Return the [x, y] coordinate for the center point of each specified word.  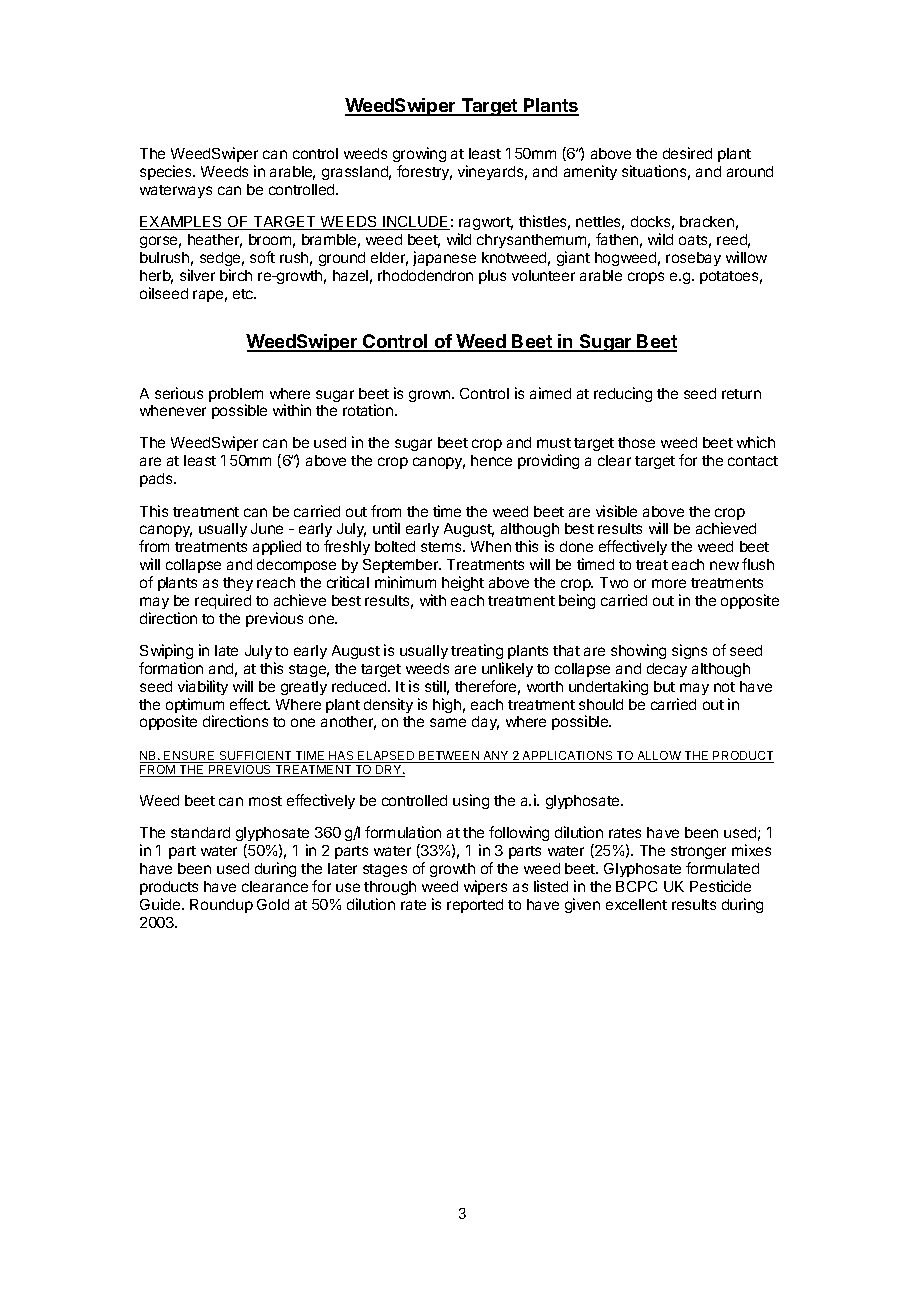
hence [491, 460]
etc [244, 294]
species [167, 172]
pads [157, 480]
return [741, 394]
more [669, 583]
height [463, 583]
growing [419, 154]
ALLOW [659, 757]
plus [492, 277]
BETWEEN [449, 757]
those [636, 442]
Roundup [221, 906]
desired [687, 153]
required [223, 601]
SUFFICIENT [256, 757]
